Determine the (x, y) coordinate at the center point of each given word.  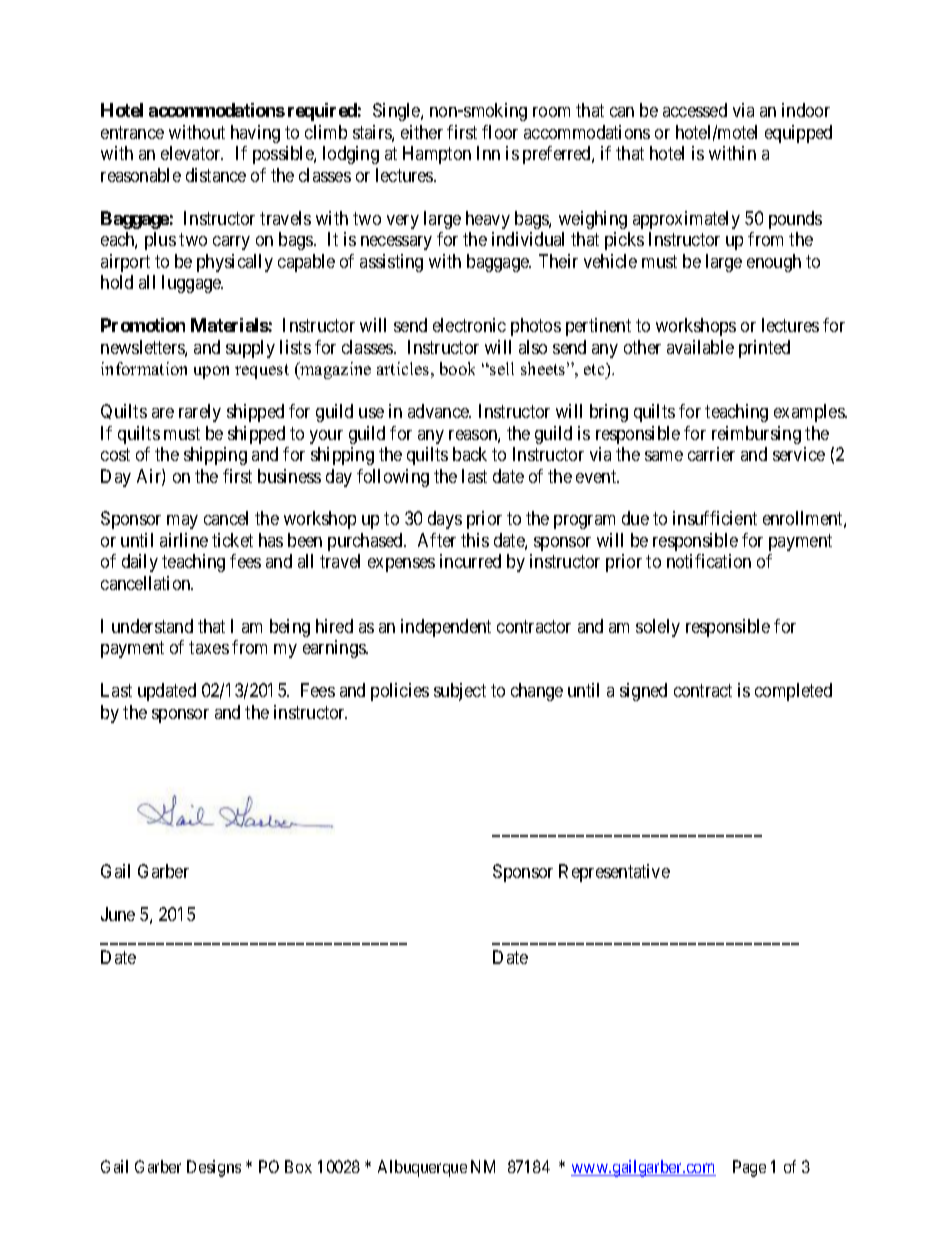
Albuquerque (422, 1168)
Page (749, 1168)
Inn (488, 153)
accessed (695, 110)
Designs (214, 1168)
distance (216, 175)
